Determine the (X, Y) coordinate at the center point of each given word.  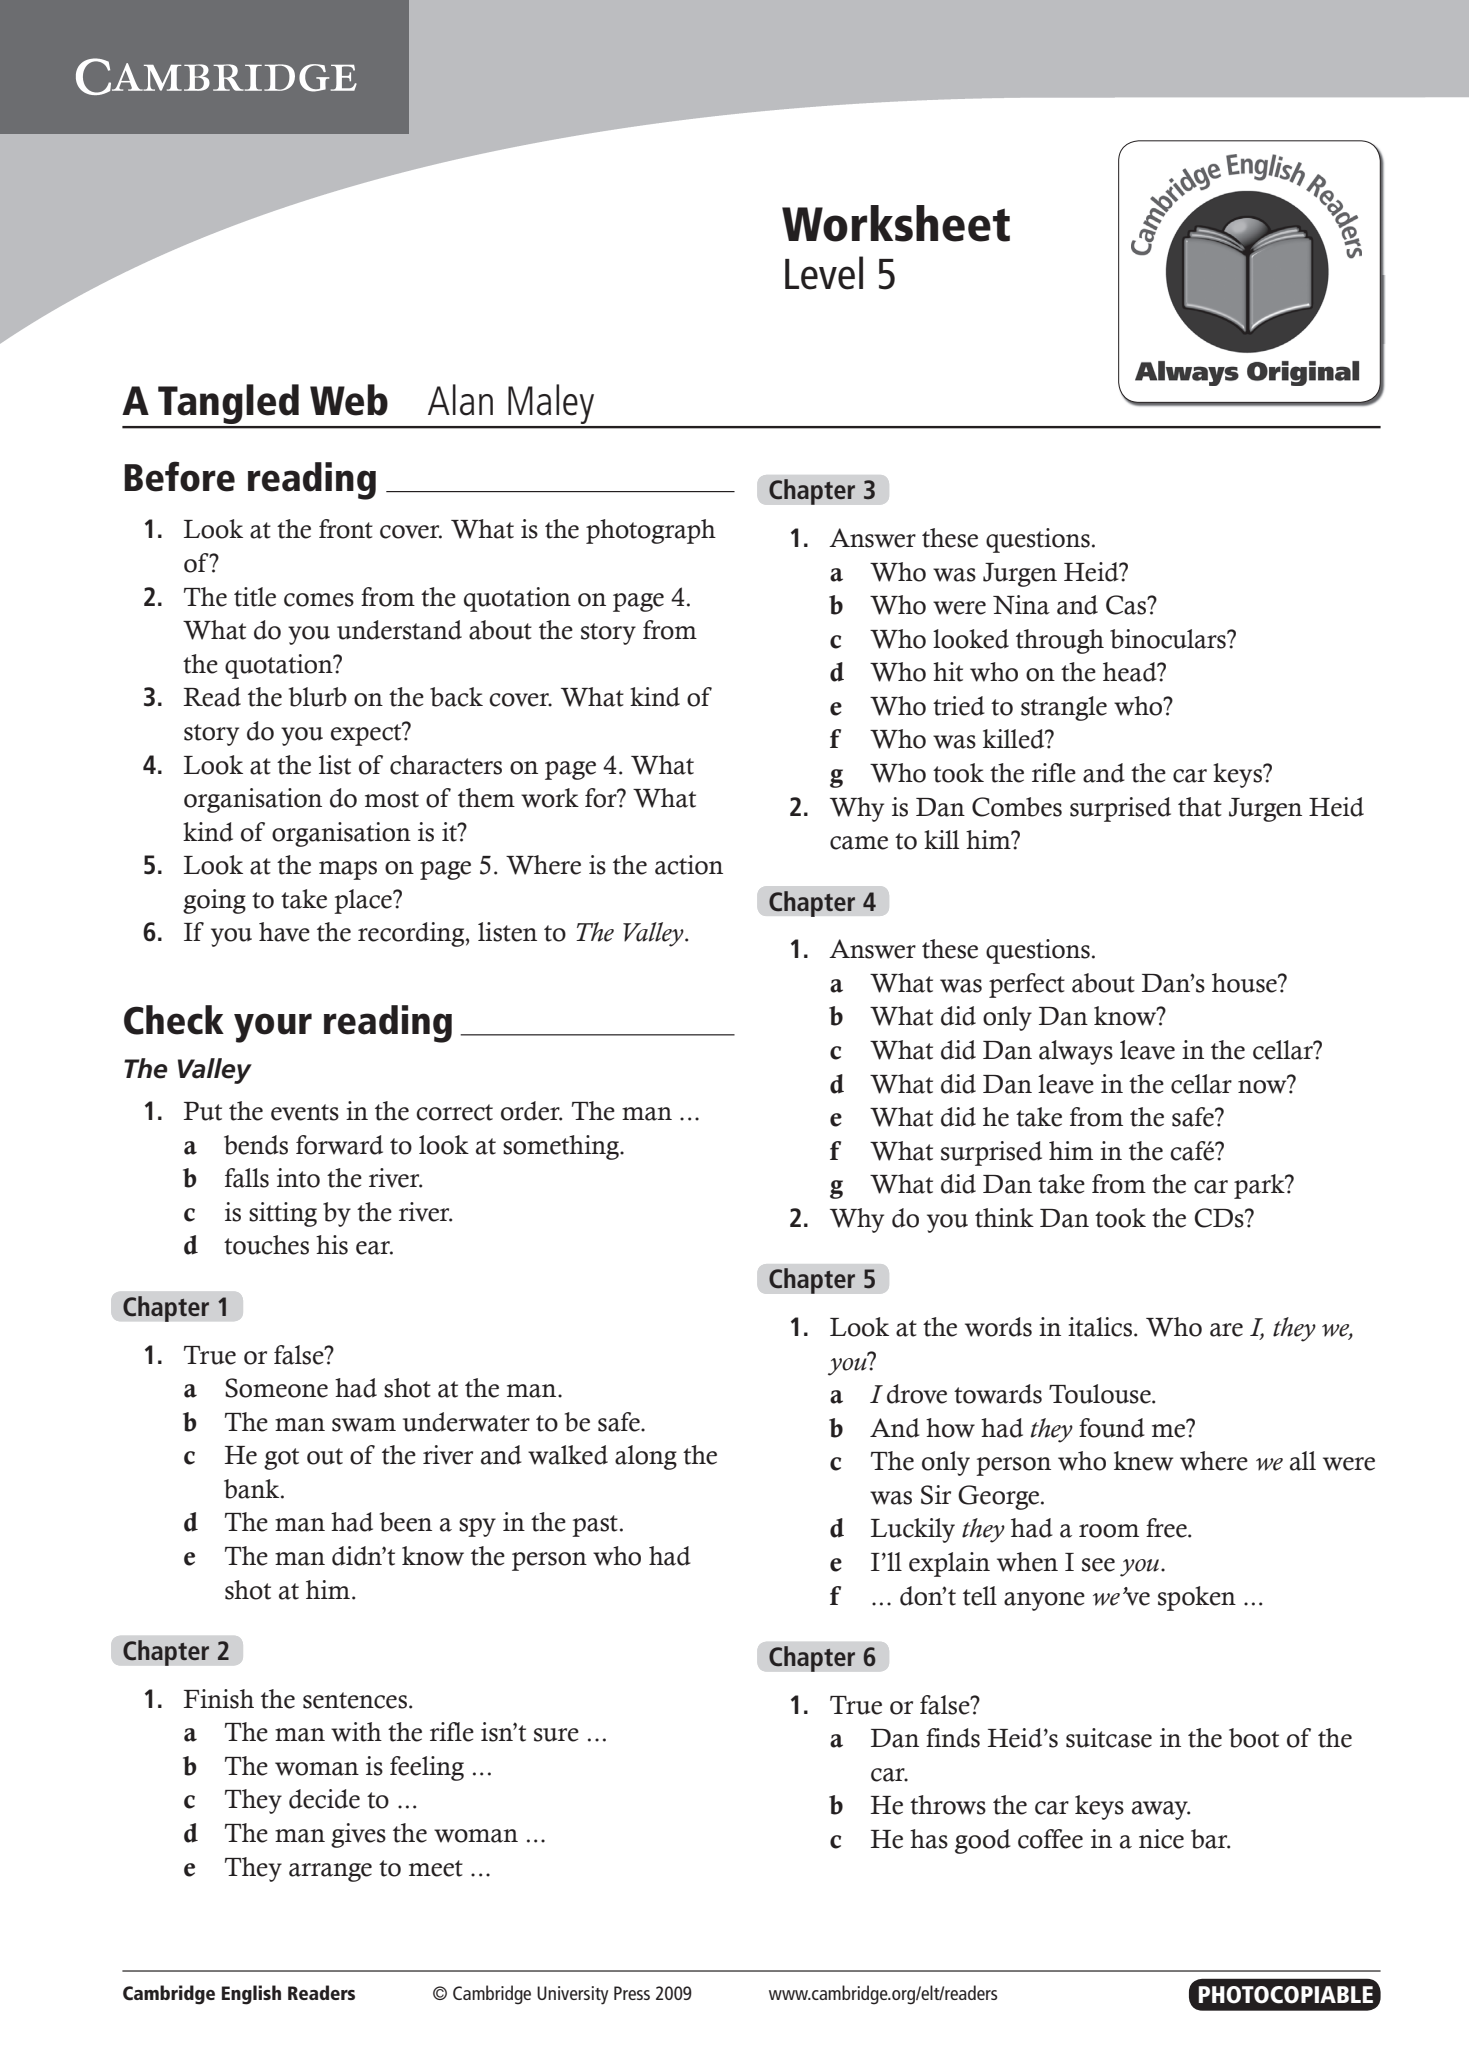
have (284, 932)
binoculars (1169, 639)
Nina (1021, 605)
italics (1100, 1327)
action (689, 865)
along (646, 1457)
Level (824, 273)
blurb (318, 697)
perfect (1027, 985)
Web (349, 400)
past (595, 1526)
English (251, 1995)
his (332, 1245)
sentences (355, 1700)
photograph (651, 531)
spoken (1197, 1598)
